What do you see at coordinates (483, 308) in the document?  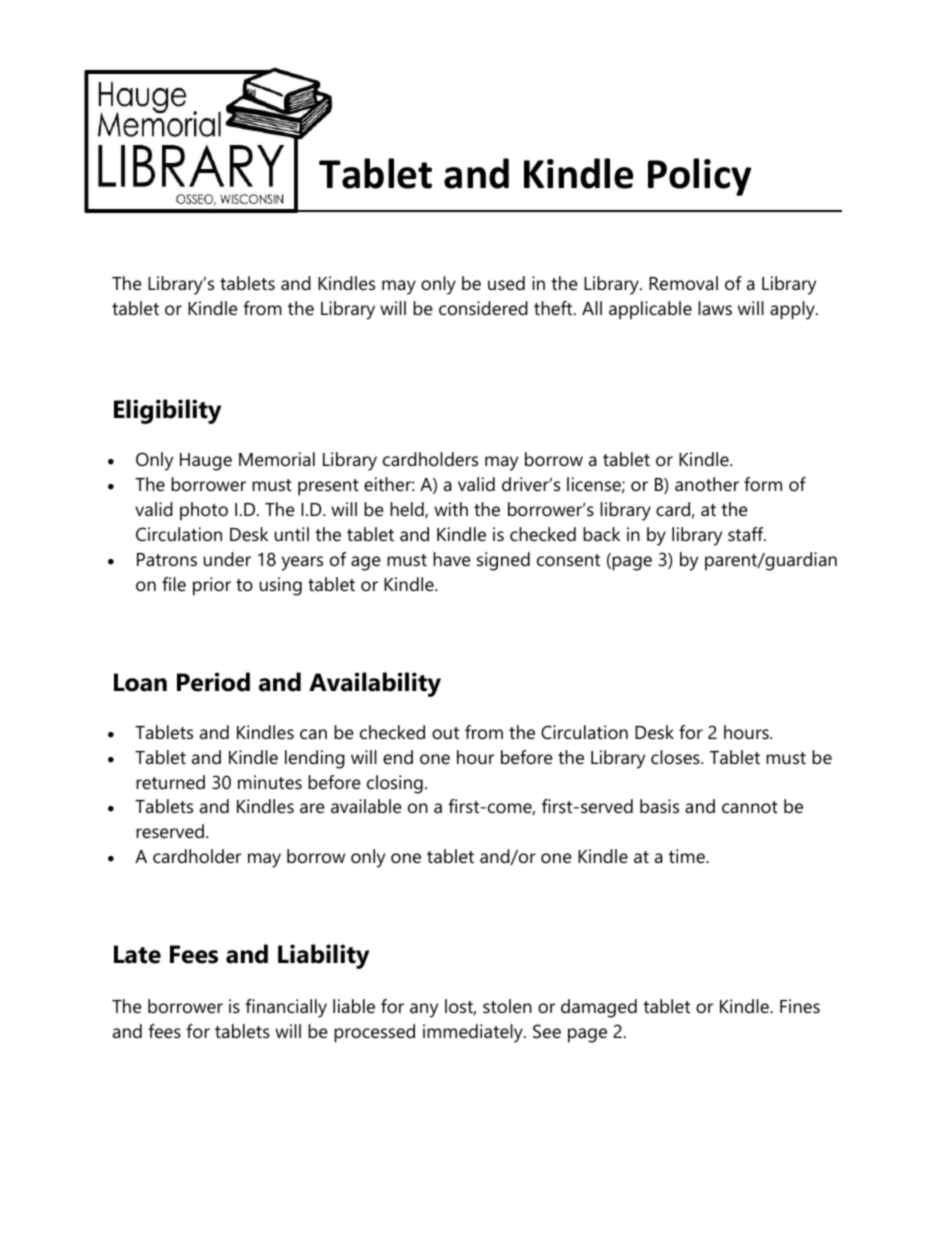 I see `considered` at bounding box center [483, 308].
